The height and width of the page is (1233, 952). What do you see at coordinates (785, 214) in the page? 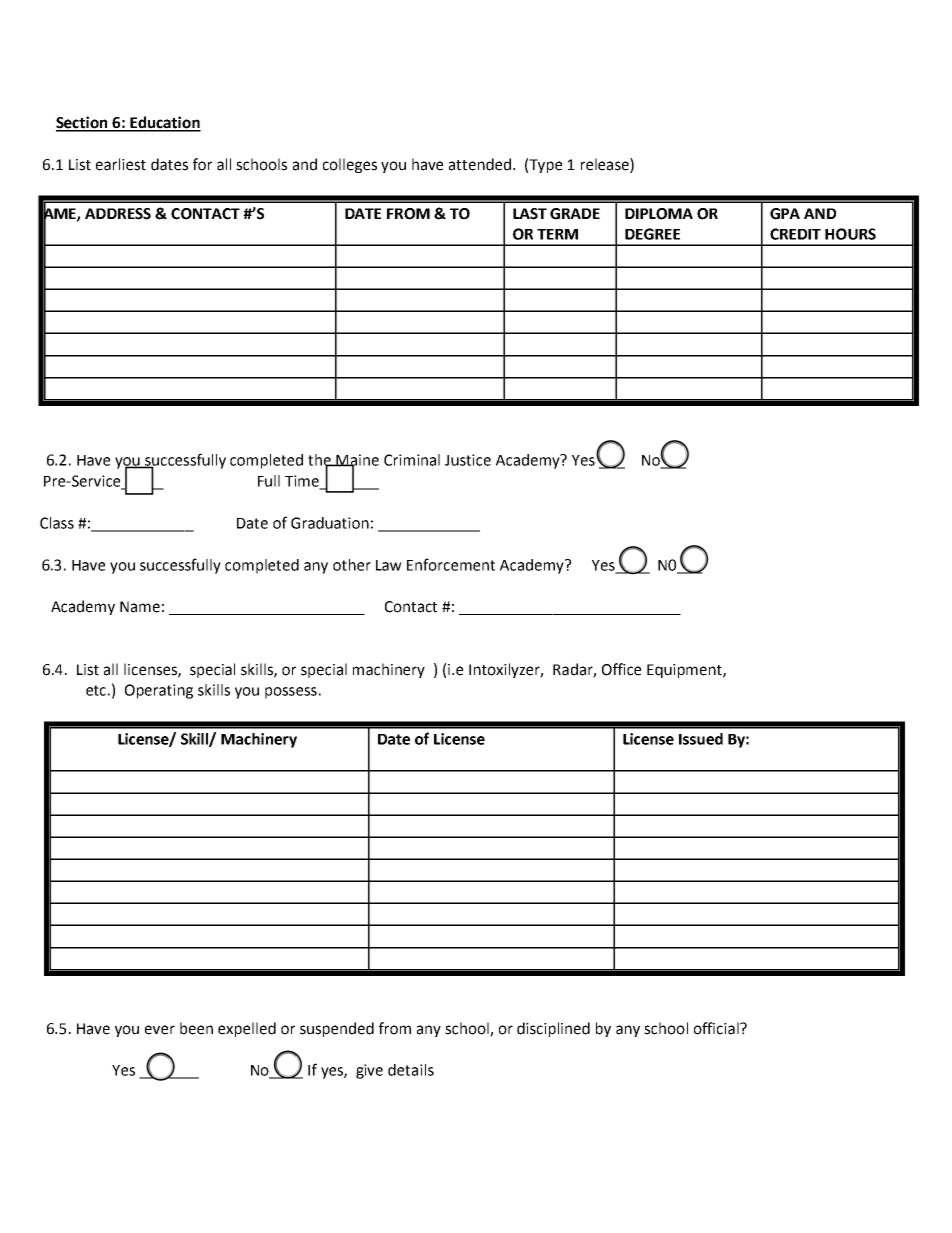
I see `GPA` at bounding box center [785, 214].
